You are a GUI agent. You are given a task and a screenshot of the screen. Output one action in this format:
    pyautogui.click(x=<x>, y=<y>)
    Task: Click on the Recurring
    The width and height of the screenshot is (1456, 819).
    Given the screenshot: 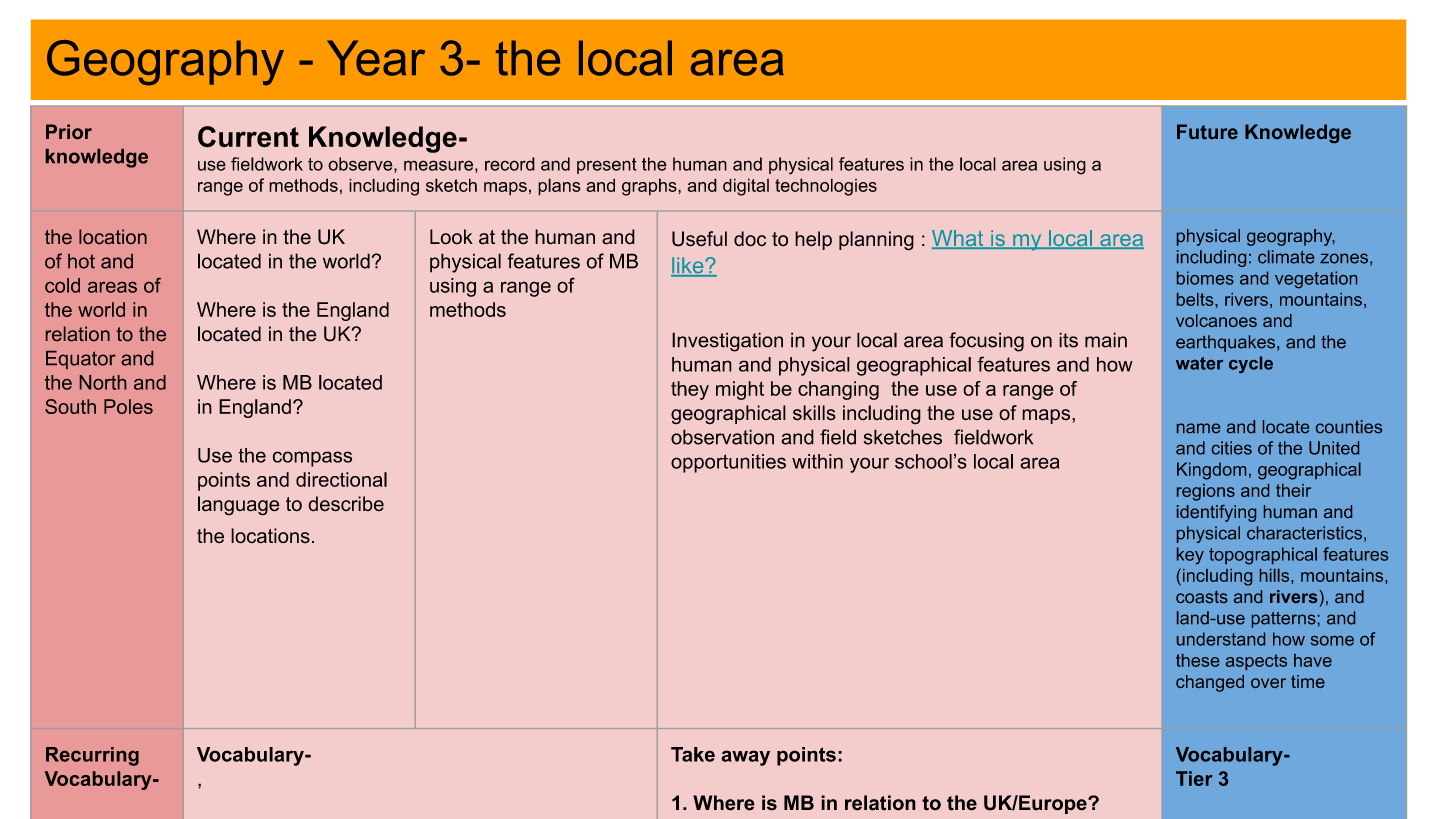 What is the action you would take?
    pyautogui.click(x=92, y=756)
